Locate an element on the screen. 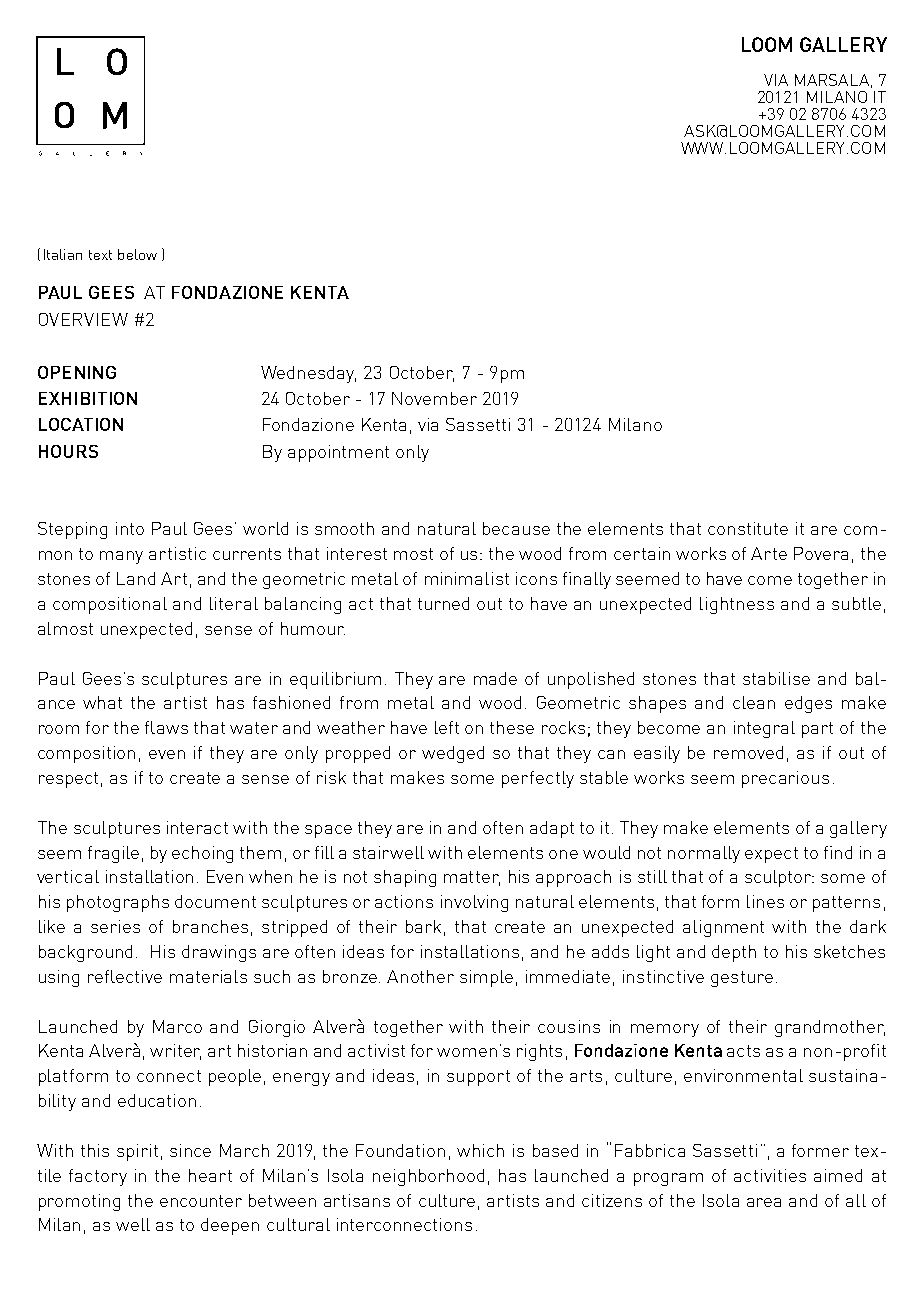 The width and height of the screenshot is (924, 1308). area is located at coordinates (764, 1202).
